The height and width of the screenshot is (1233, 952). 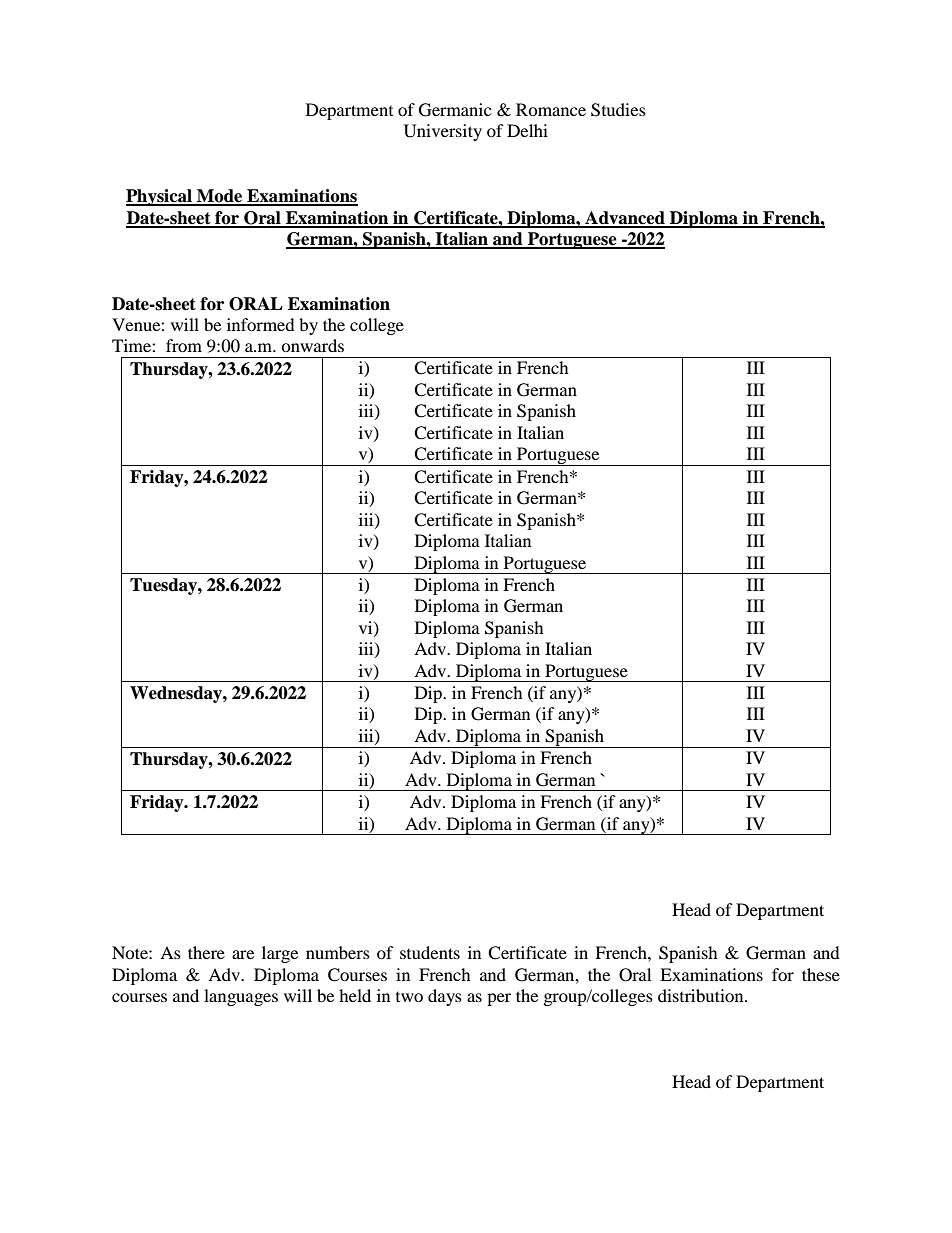 I want to click on Delhi, so click(x=527, y=130).
